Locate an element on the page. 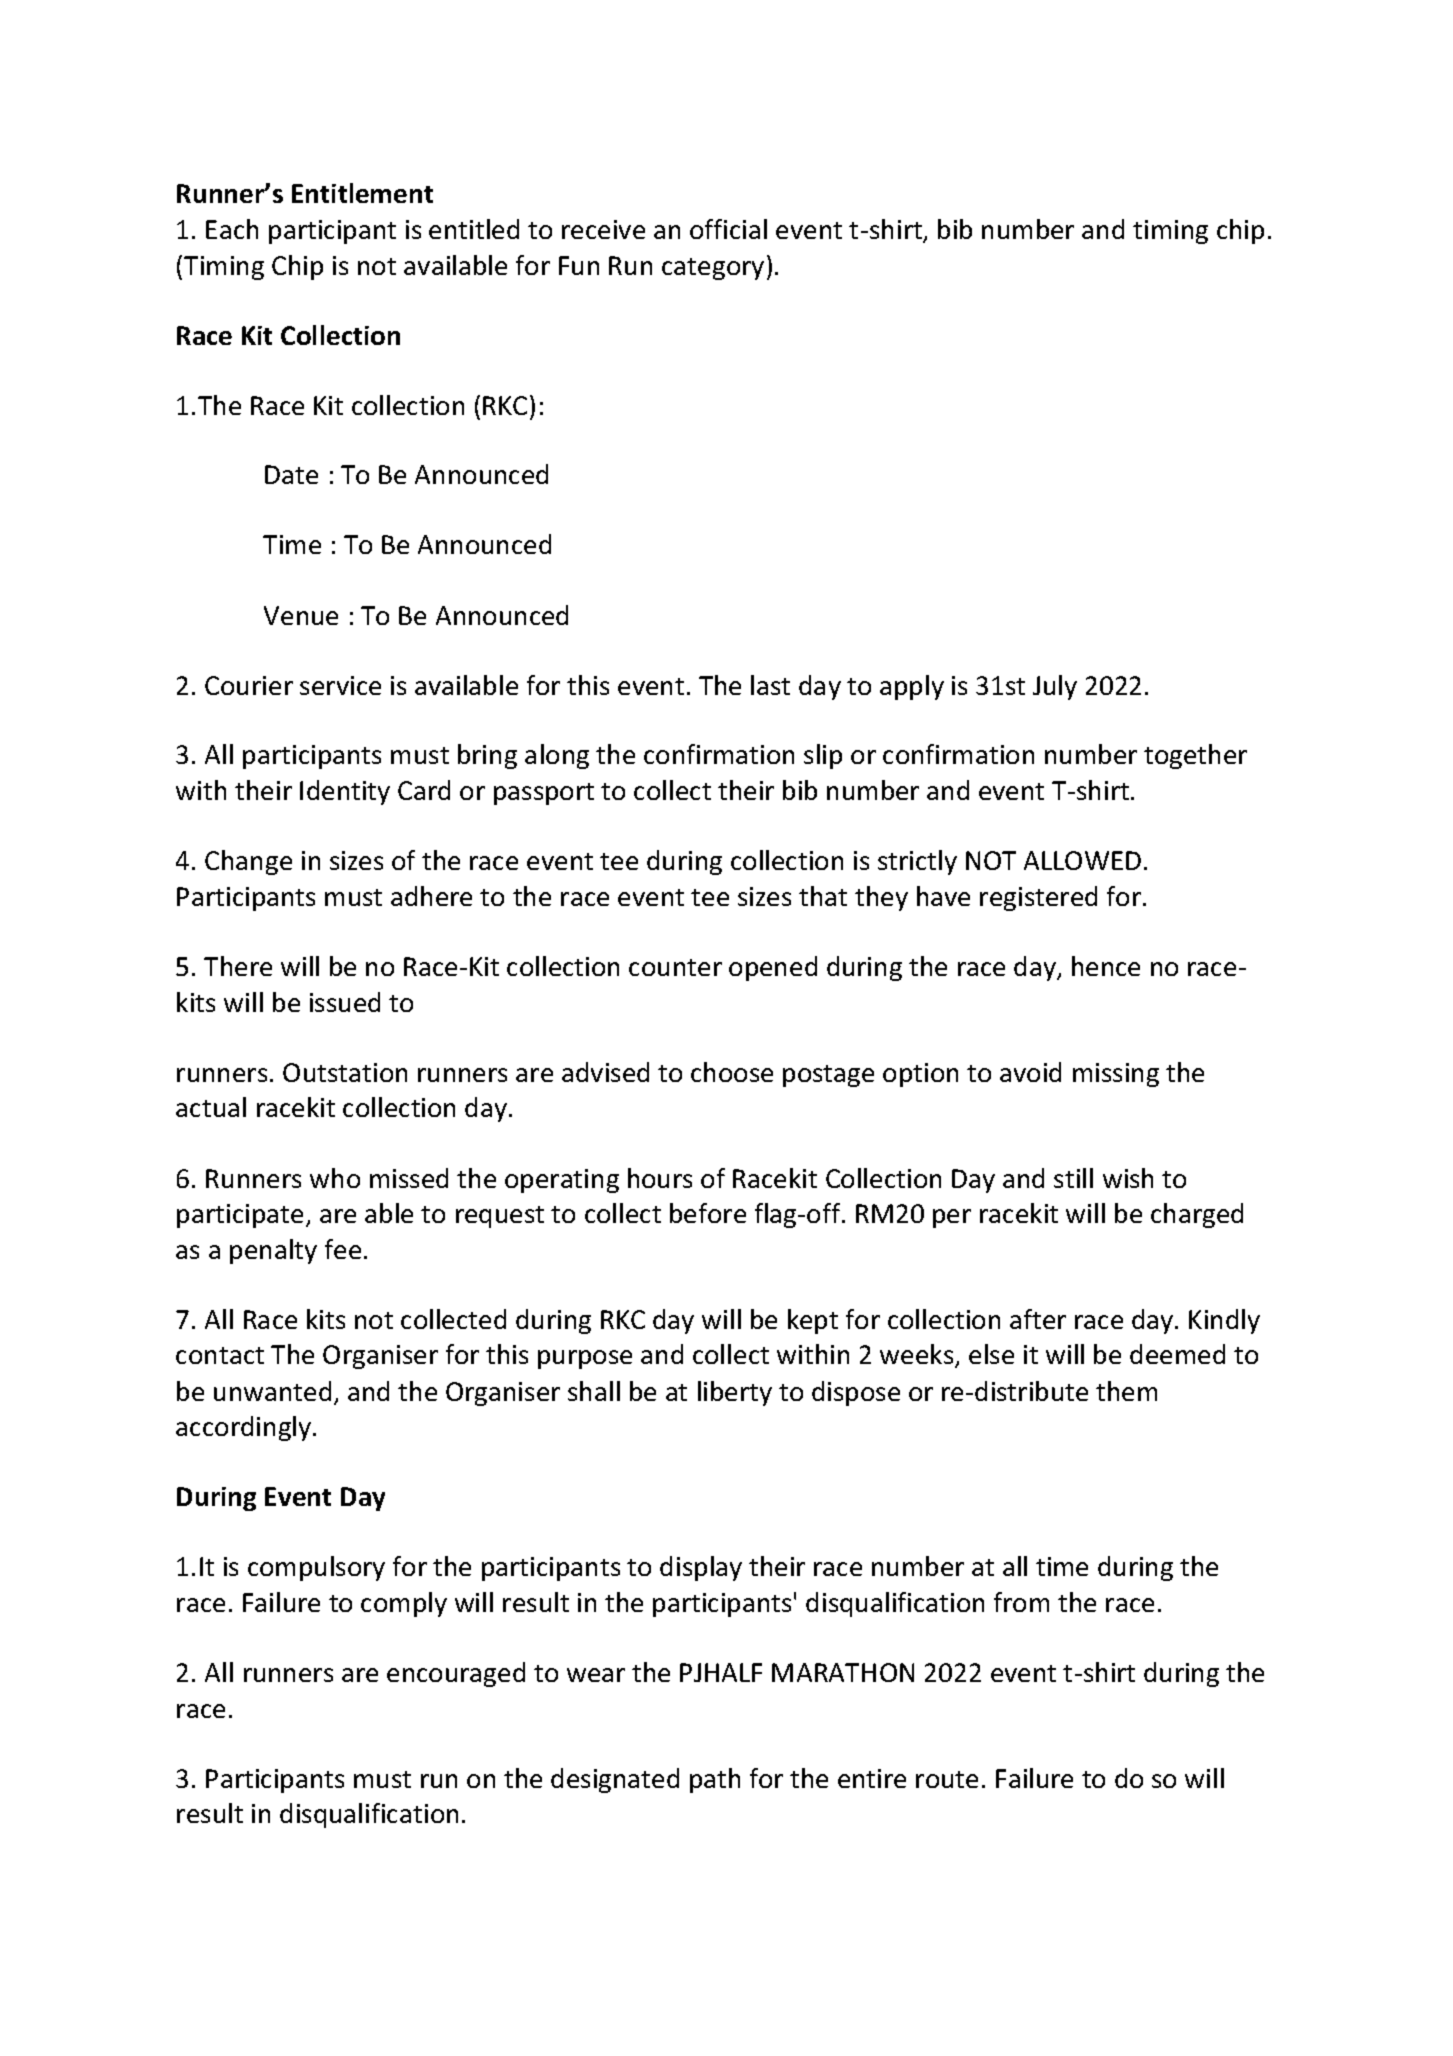 The height and width of the image is (2056, 1453). category is located at coordinates (713, 269).
